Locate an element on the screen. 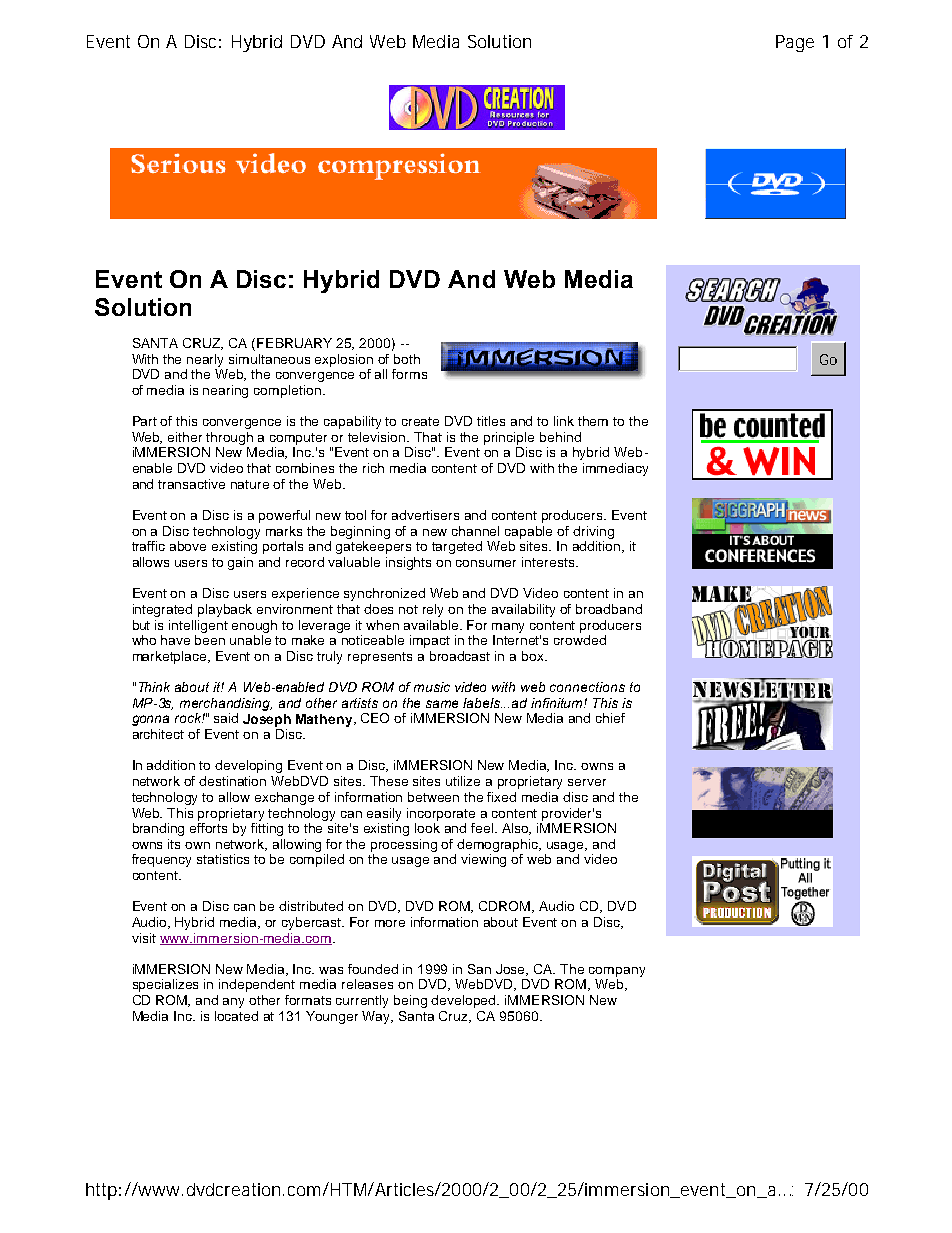 The image size is (952, 1233). Page is located at coordinates (795, 43).
